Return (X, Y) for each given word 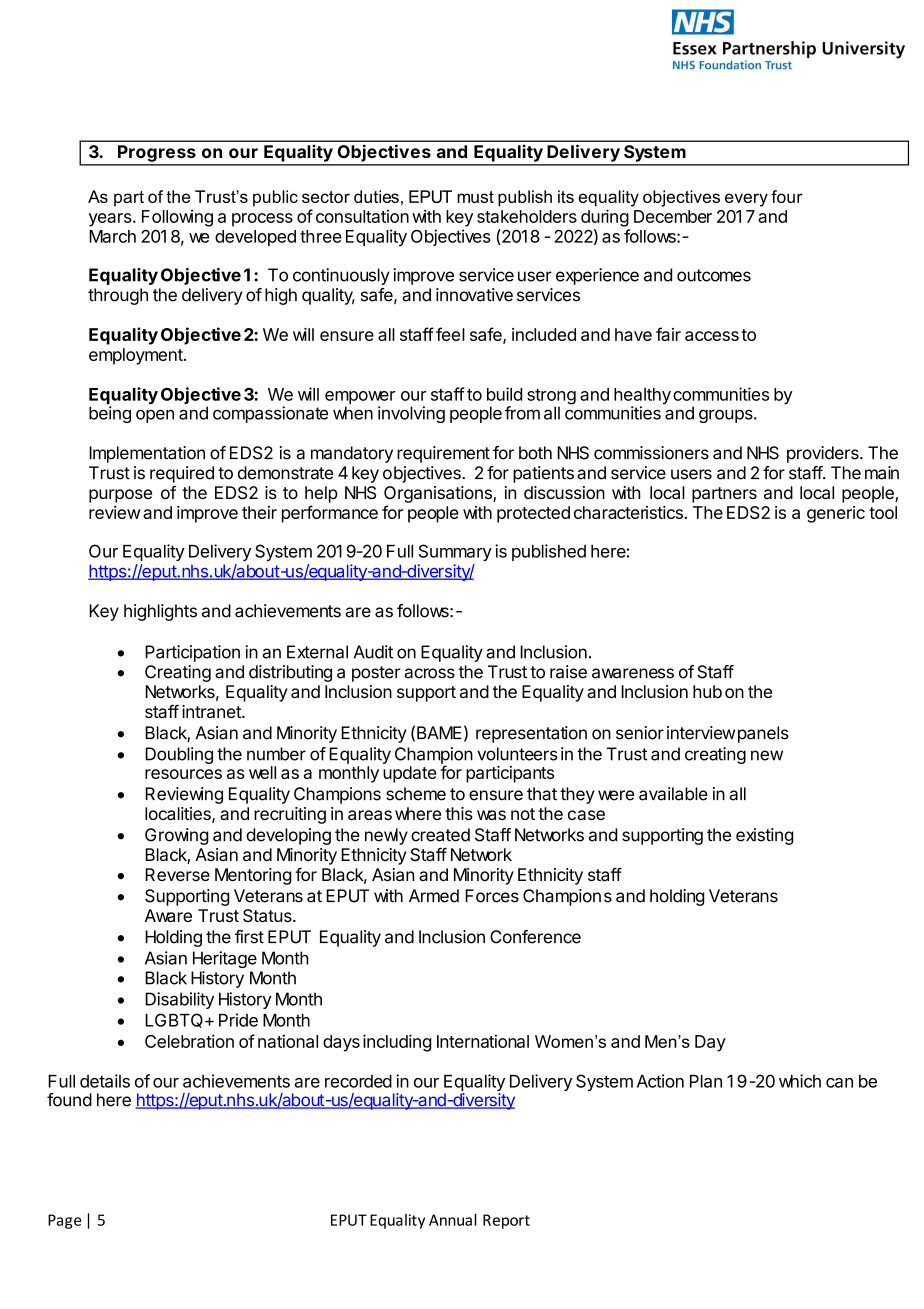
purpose (120, 496)
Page (64, 1221)
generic (836, 514)
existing (765, 836)
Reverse (177, 874)
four (787, 196)
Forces (492, 896)
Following (177, 218)
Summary (455, 552)
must (475, 197)
